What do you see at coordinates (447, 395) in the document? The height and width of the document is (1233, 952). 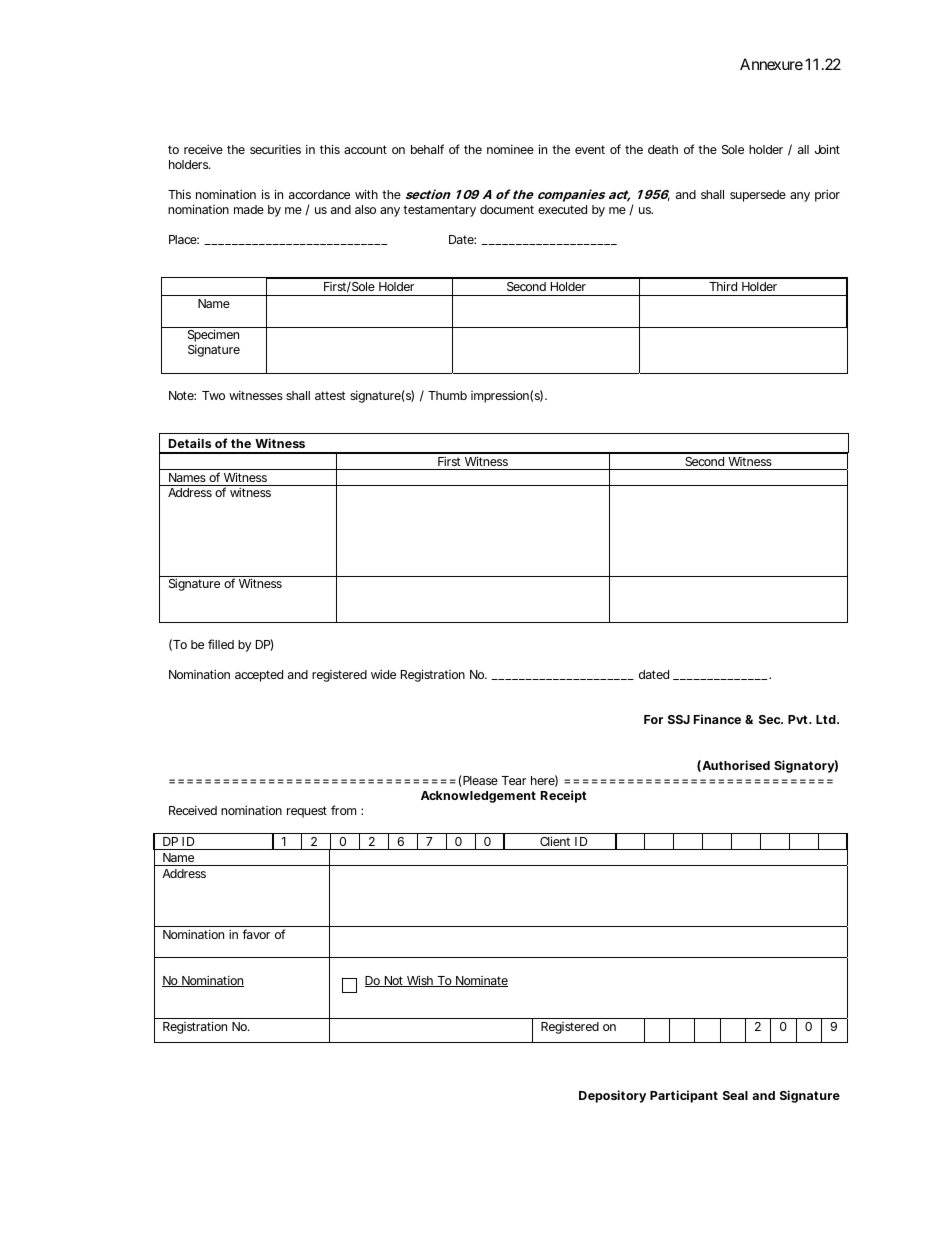 I see `Thumb` at bounding box center [447, 395].
